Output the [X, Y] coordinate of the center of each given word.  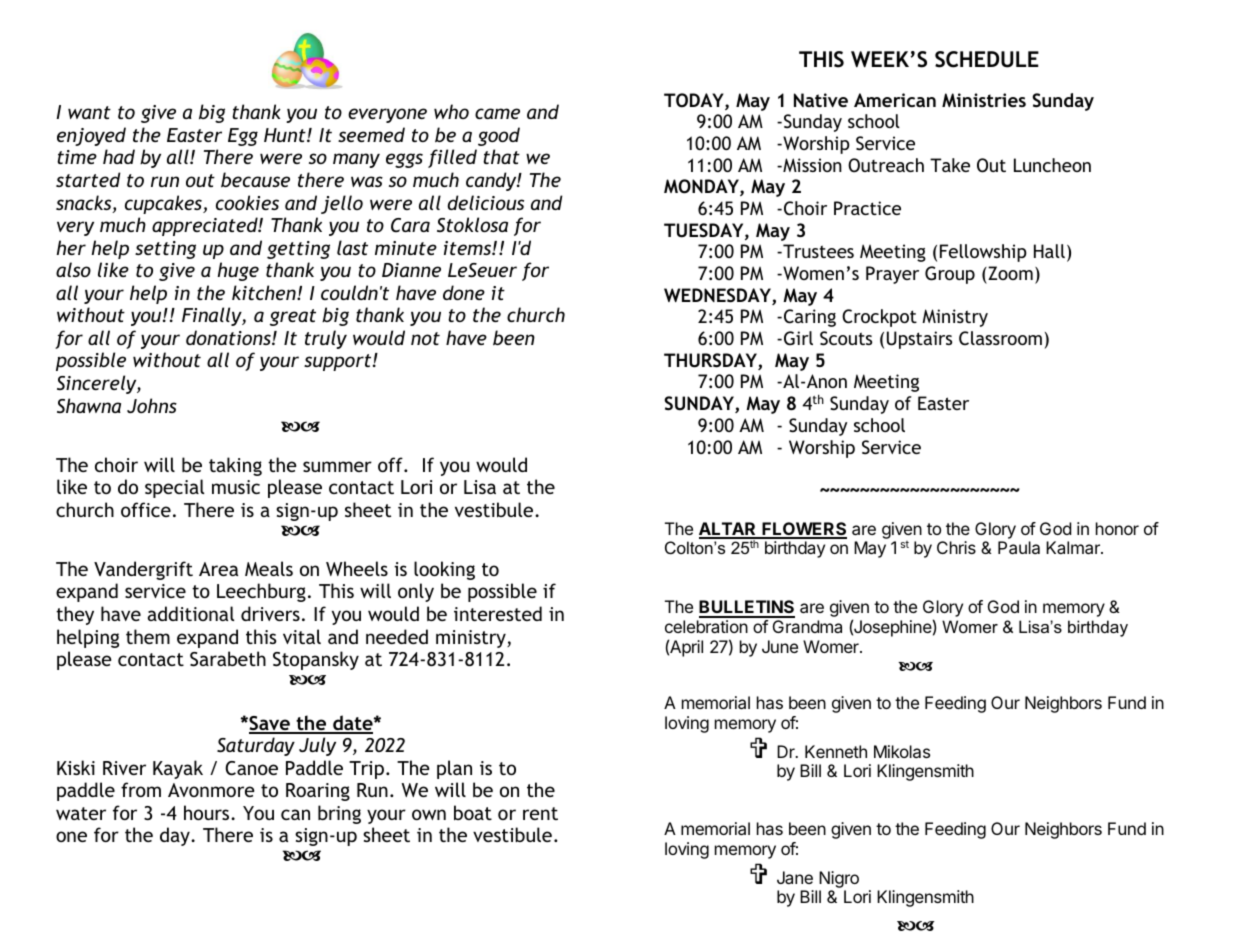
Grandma [807, 626]
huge [238, 271]
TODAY [695, 101]
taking [235, 466]
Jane [795, 877]
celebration [706, 626]
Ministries [984, 100]
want [89, 112]
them [148, 636]
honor [1117, 528]
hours [208, 812]
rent [540, 813]
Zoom [1009, 273]
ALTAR [728, 530]
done [464, 292]
